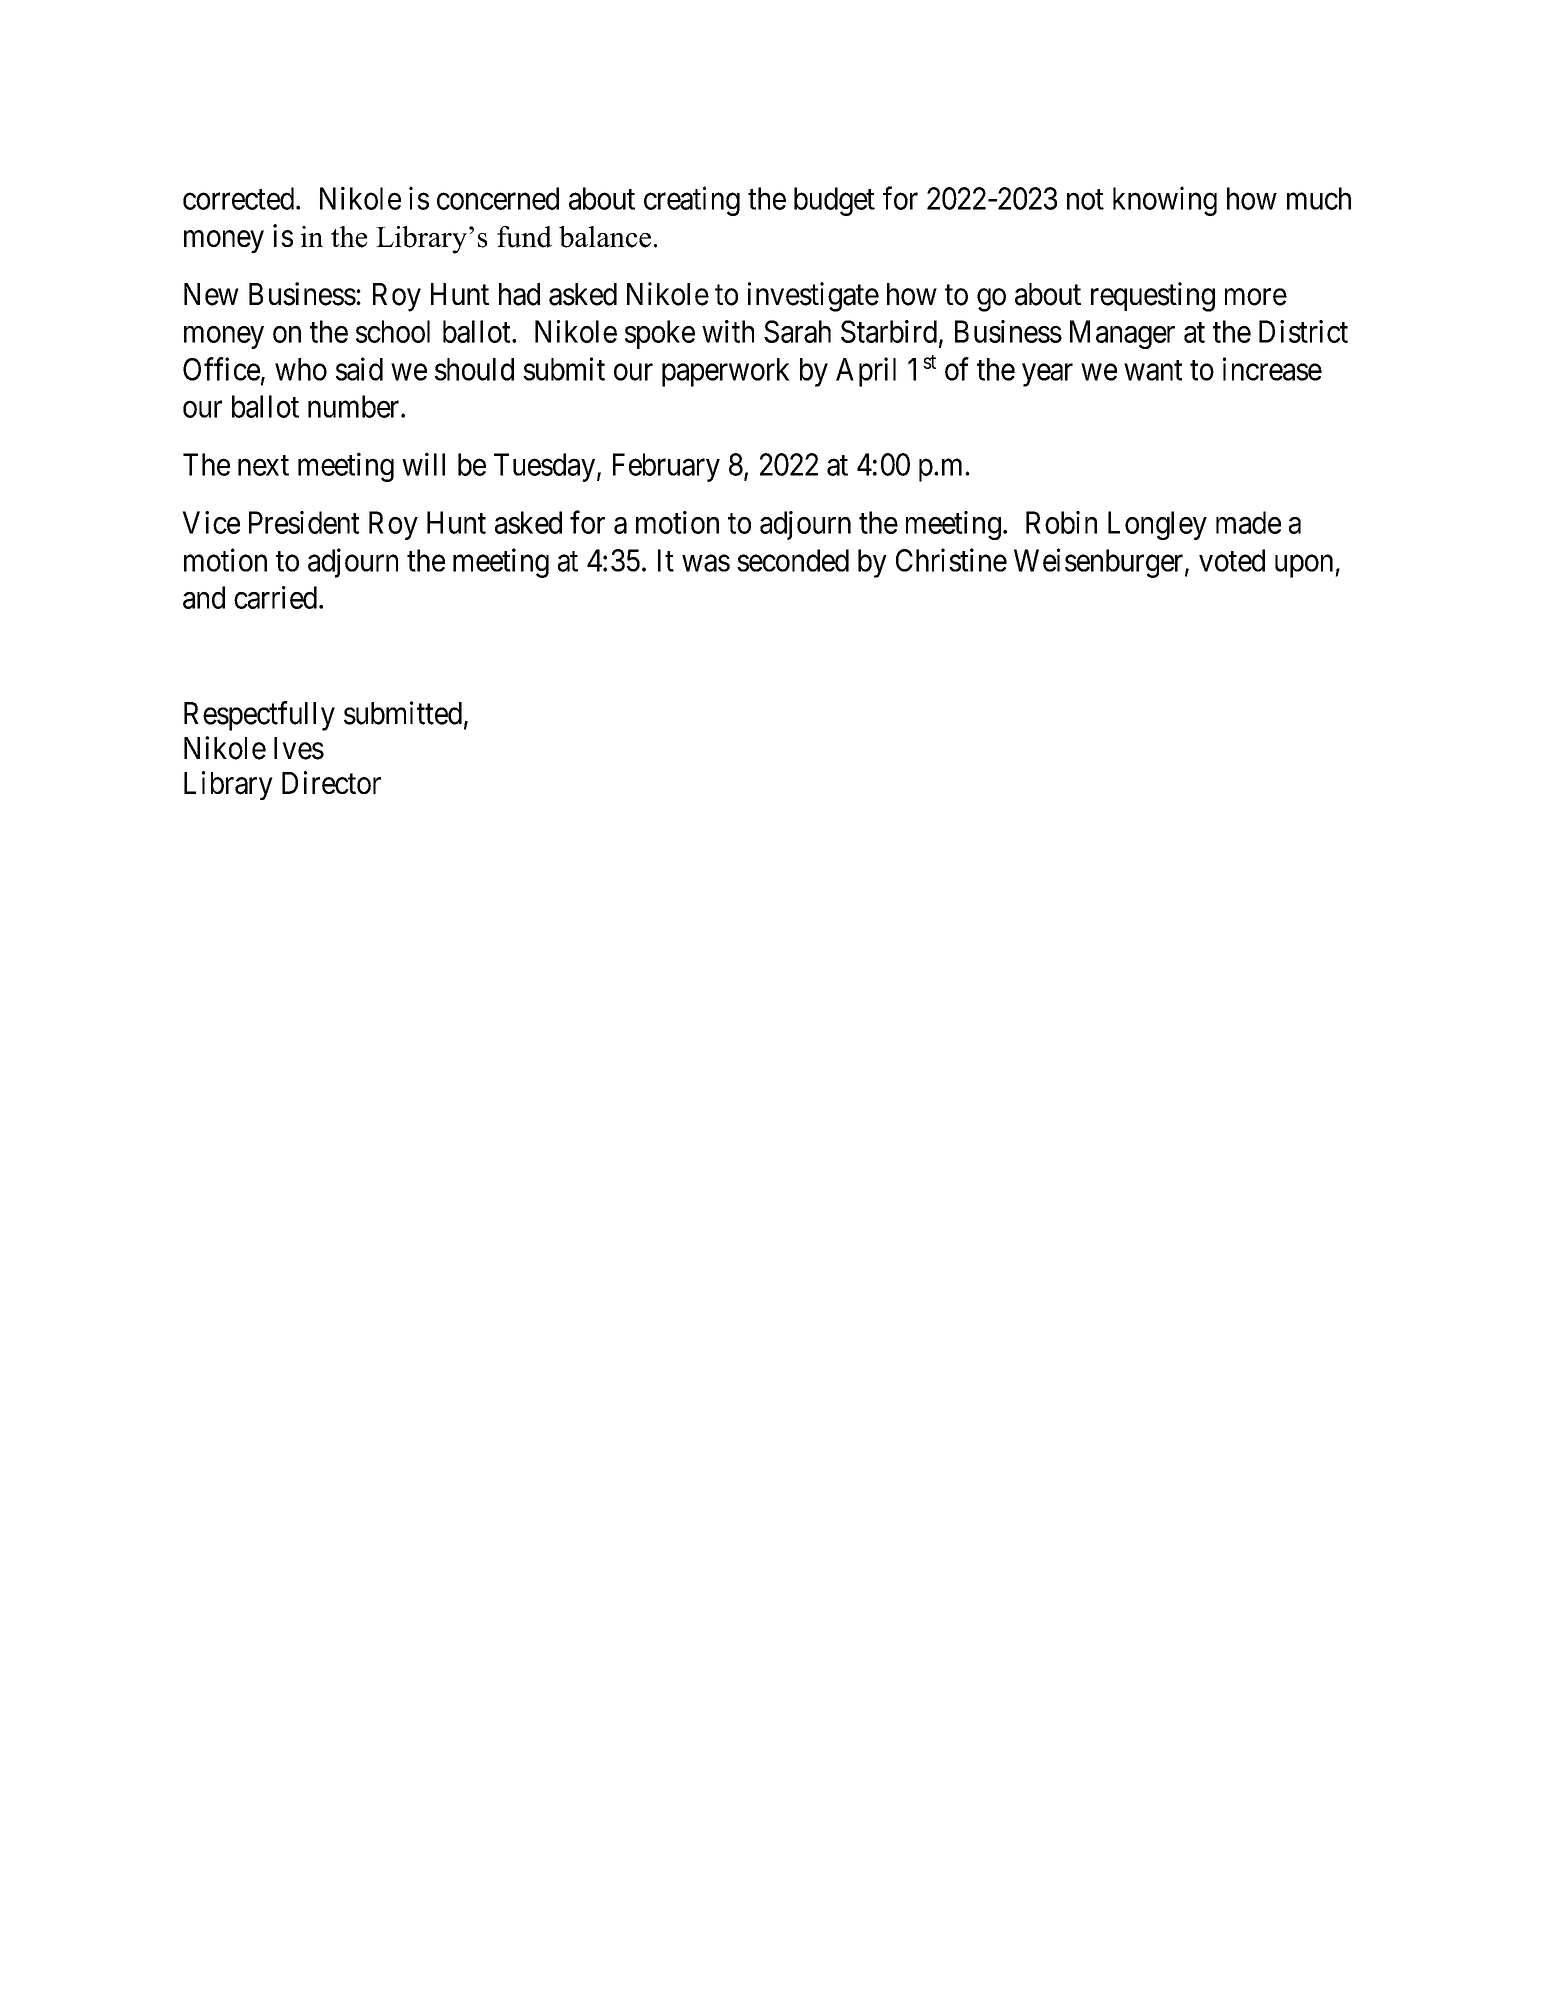 The height and width of the screenshot is (2001, 1547). I want to click on number, so click(355, 406).
